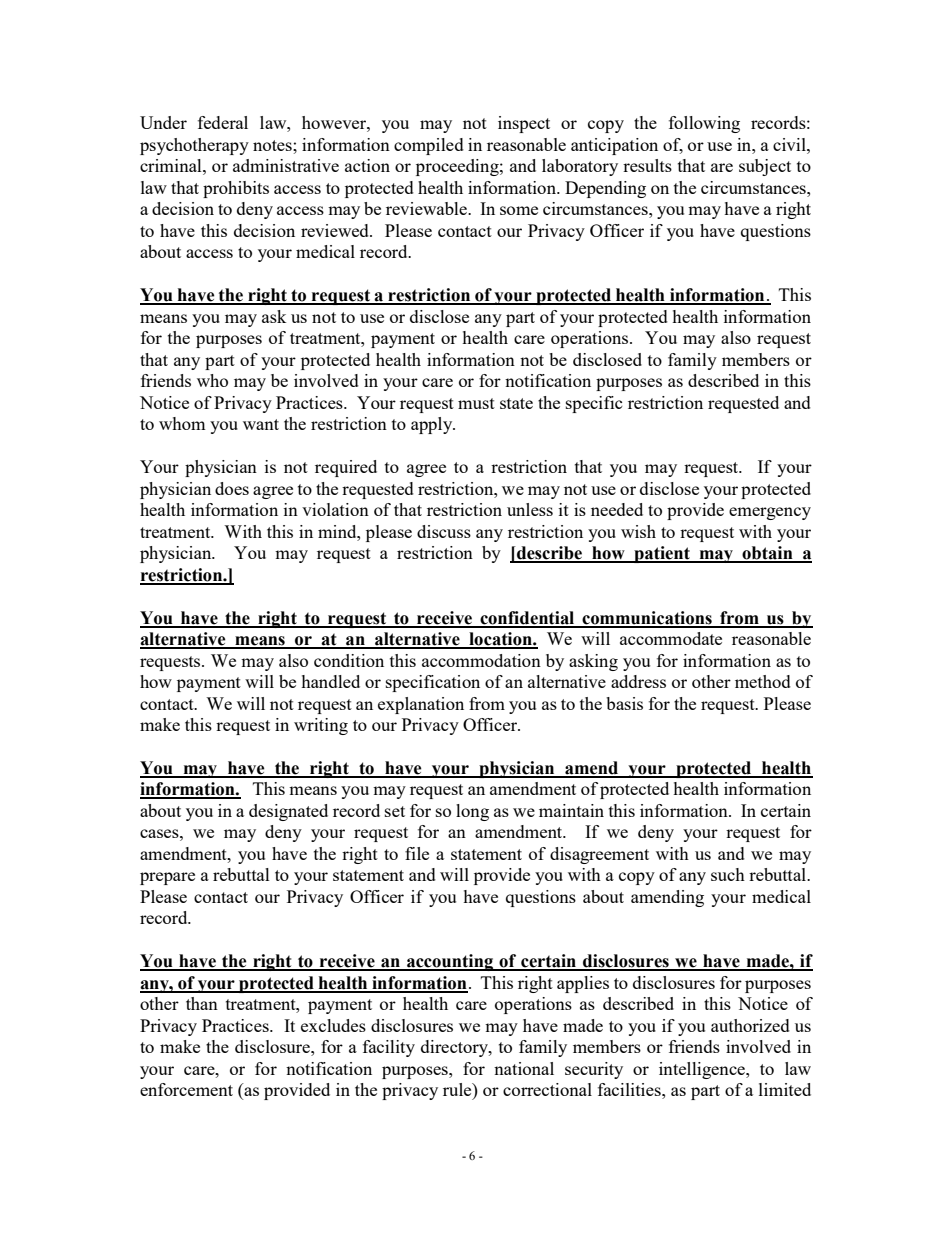  Describe the element at coordinates (524, 1068) in the screenshot. I see `national` at that location.
